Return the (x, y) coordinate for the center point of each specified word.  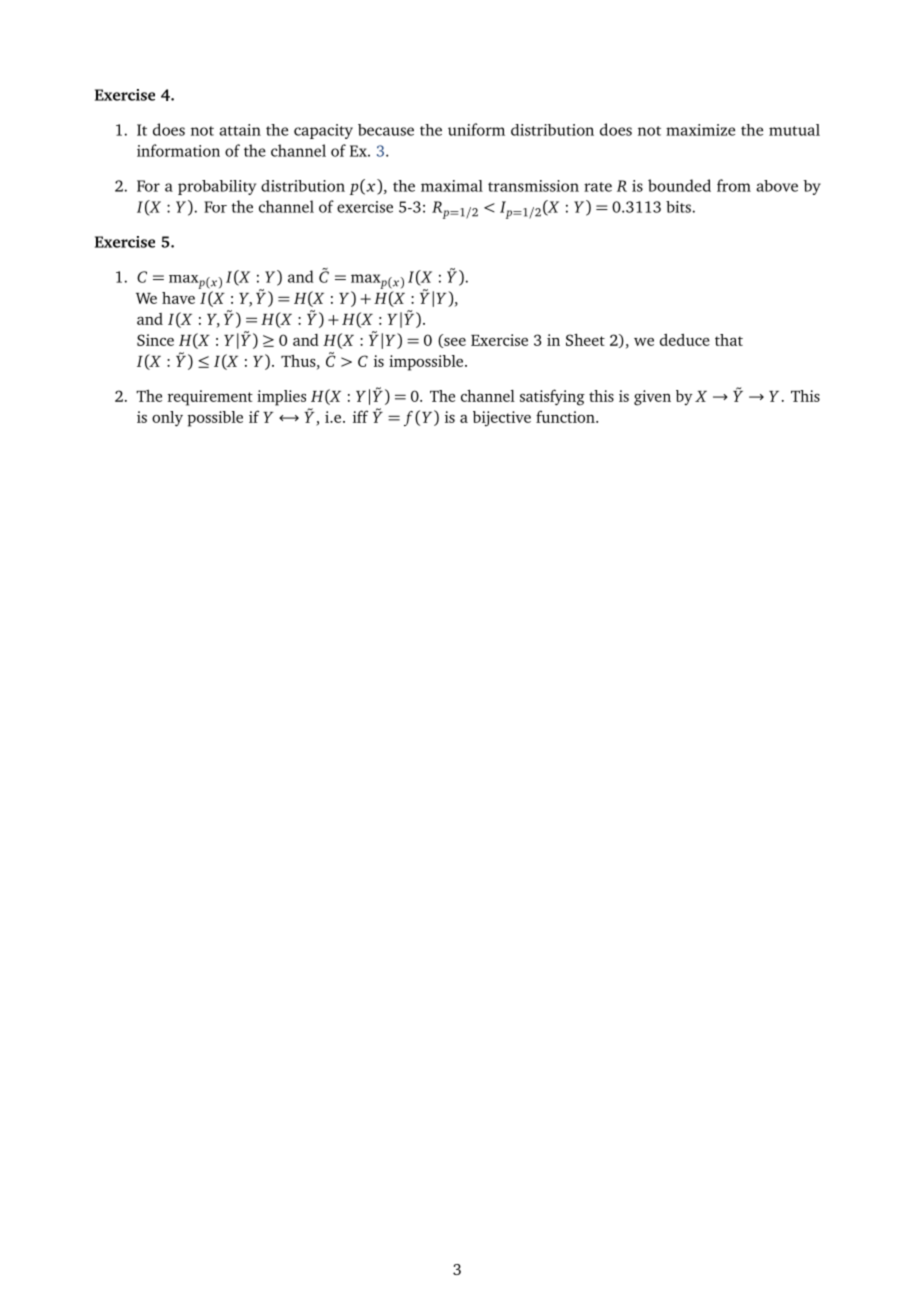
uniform (476, 129)
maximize (700, 130)
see (454, 343)
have (178, 298)
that (729, 340)
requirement (210, 398)
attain (240, 130)
